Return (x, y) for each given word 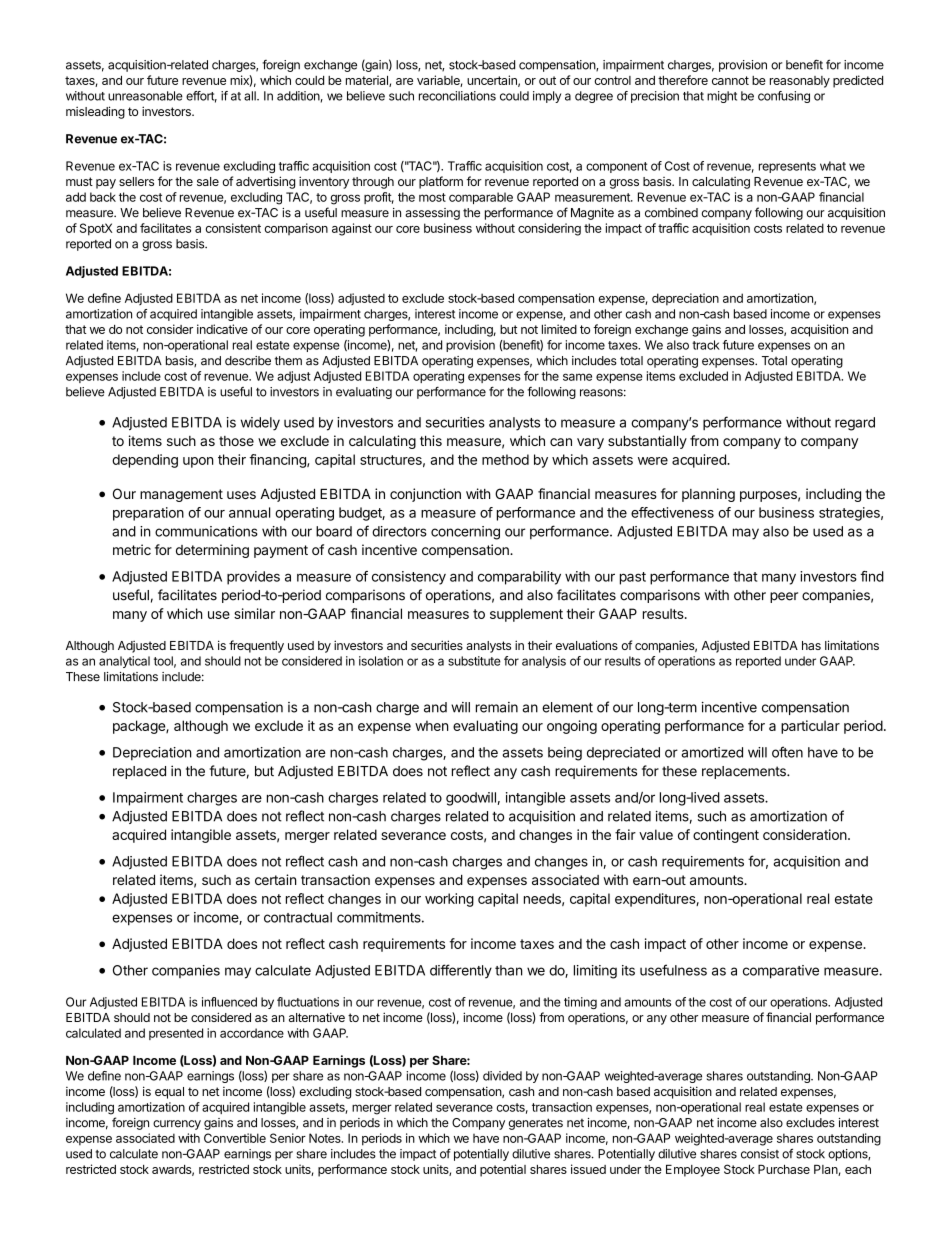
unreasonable (145, 96)
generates (535, 1124)
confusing (784, 97)
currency (177, 1125)
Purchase (784, 1169)
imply (547, 97)
